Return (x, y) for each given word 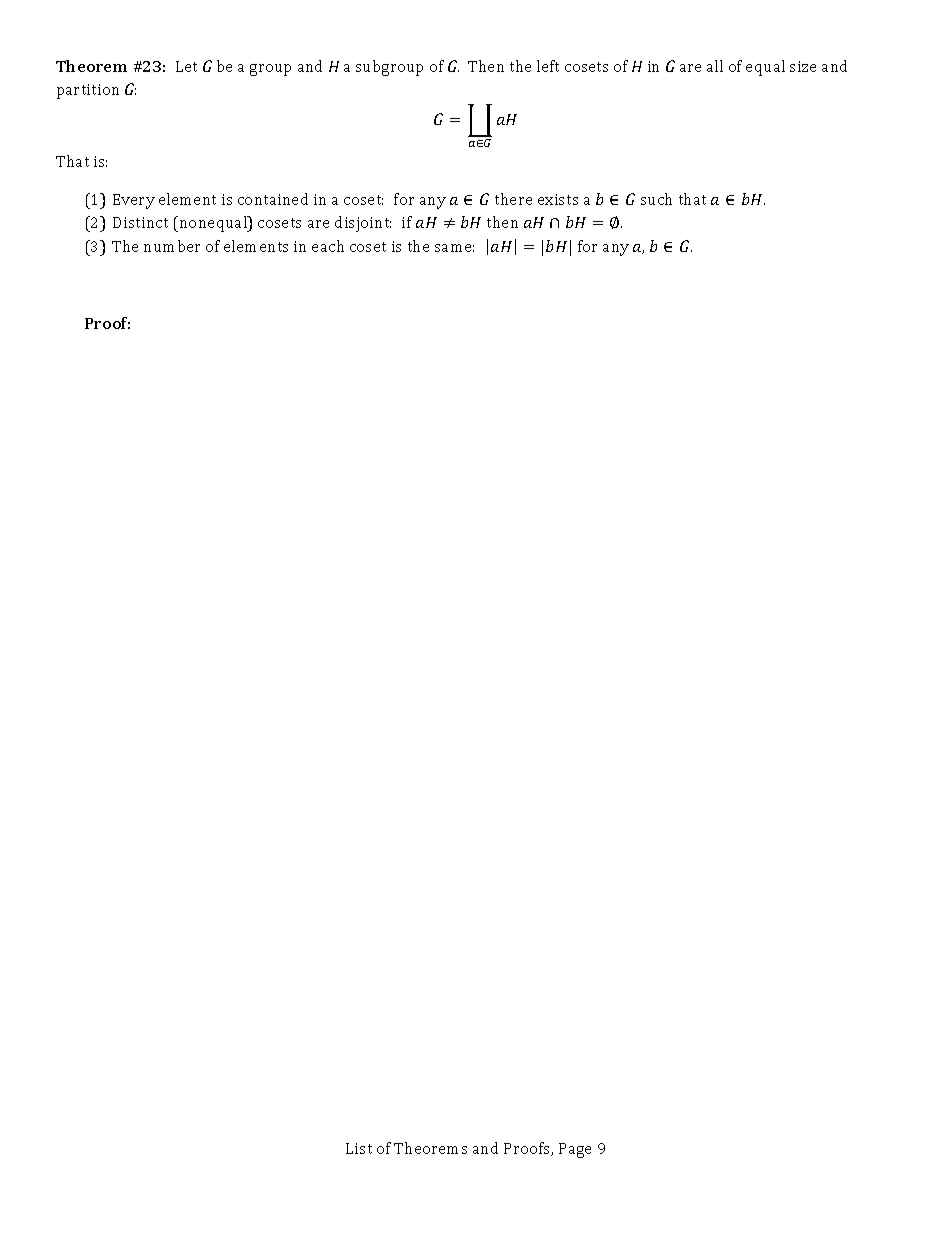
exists (558, 199)
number (172, 246)
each (328, 246)
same (454, 248)
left (548, 66)
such (656, 199)
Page (575, 1150)
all (715, 66)
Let (186, 66)
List (359, 1148)
